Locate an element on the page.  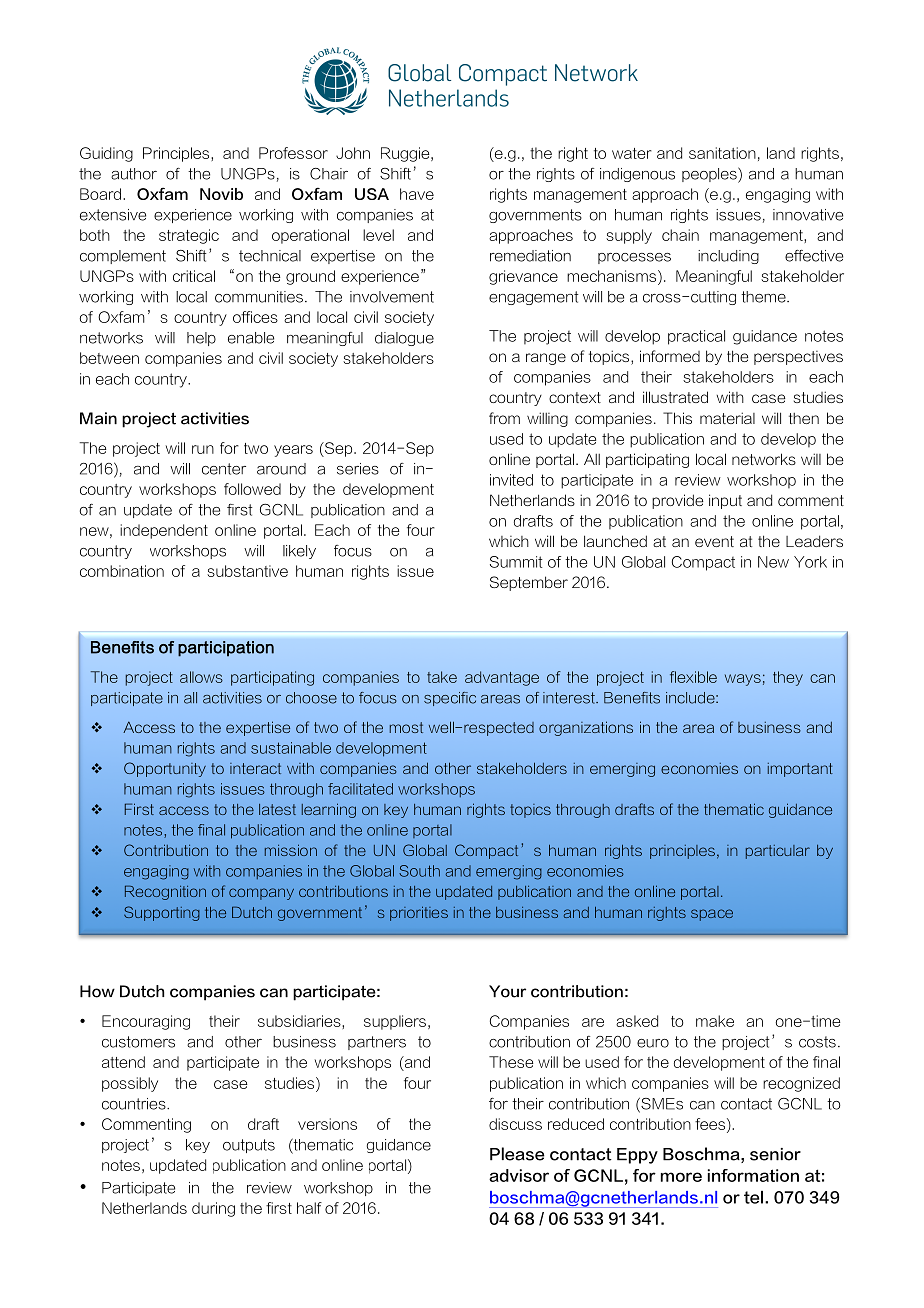
during is located at coordinates (213, 1209).
